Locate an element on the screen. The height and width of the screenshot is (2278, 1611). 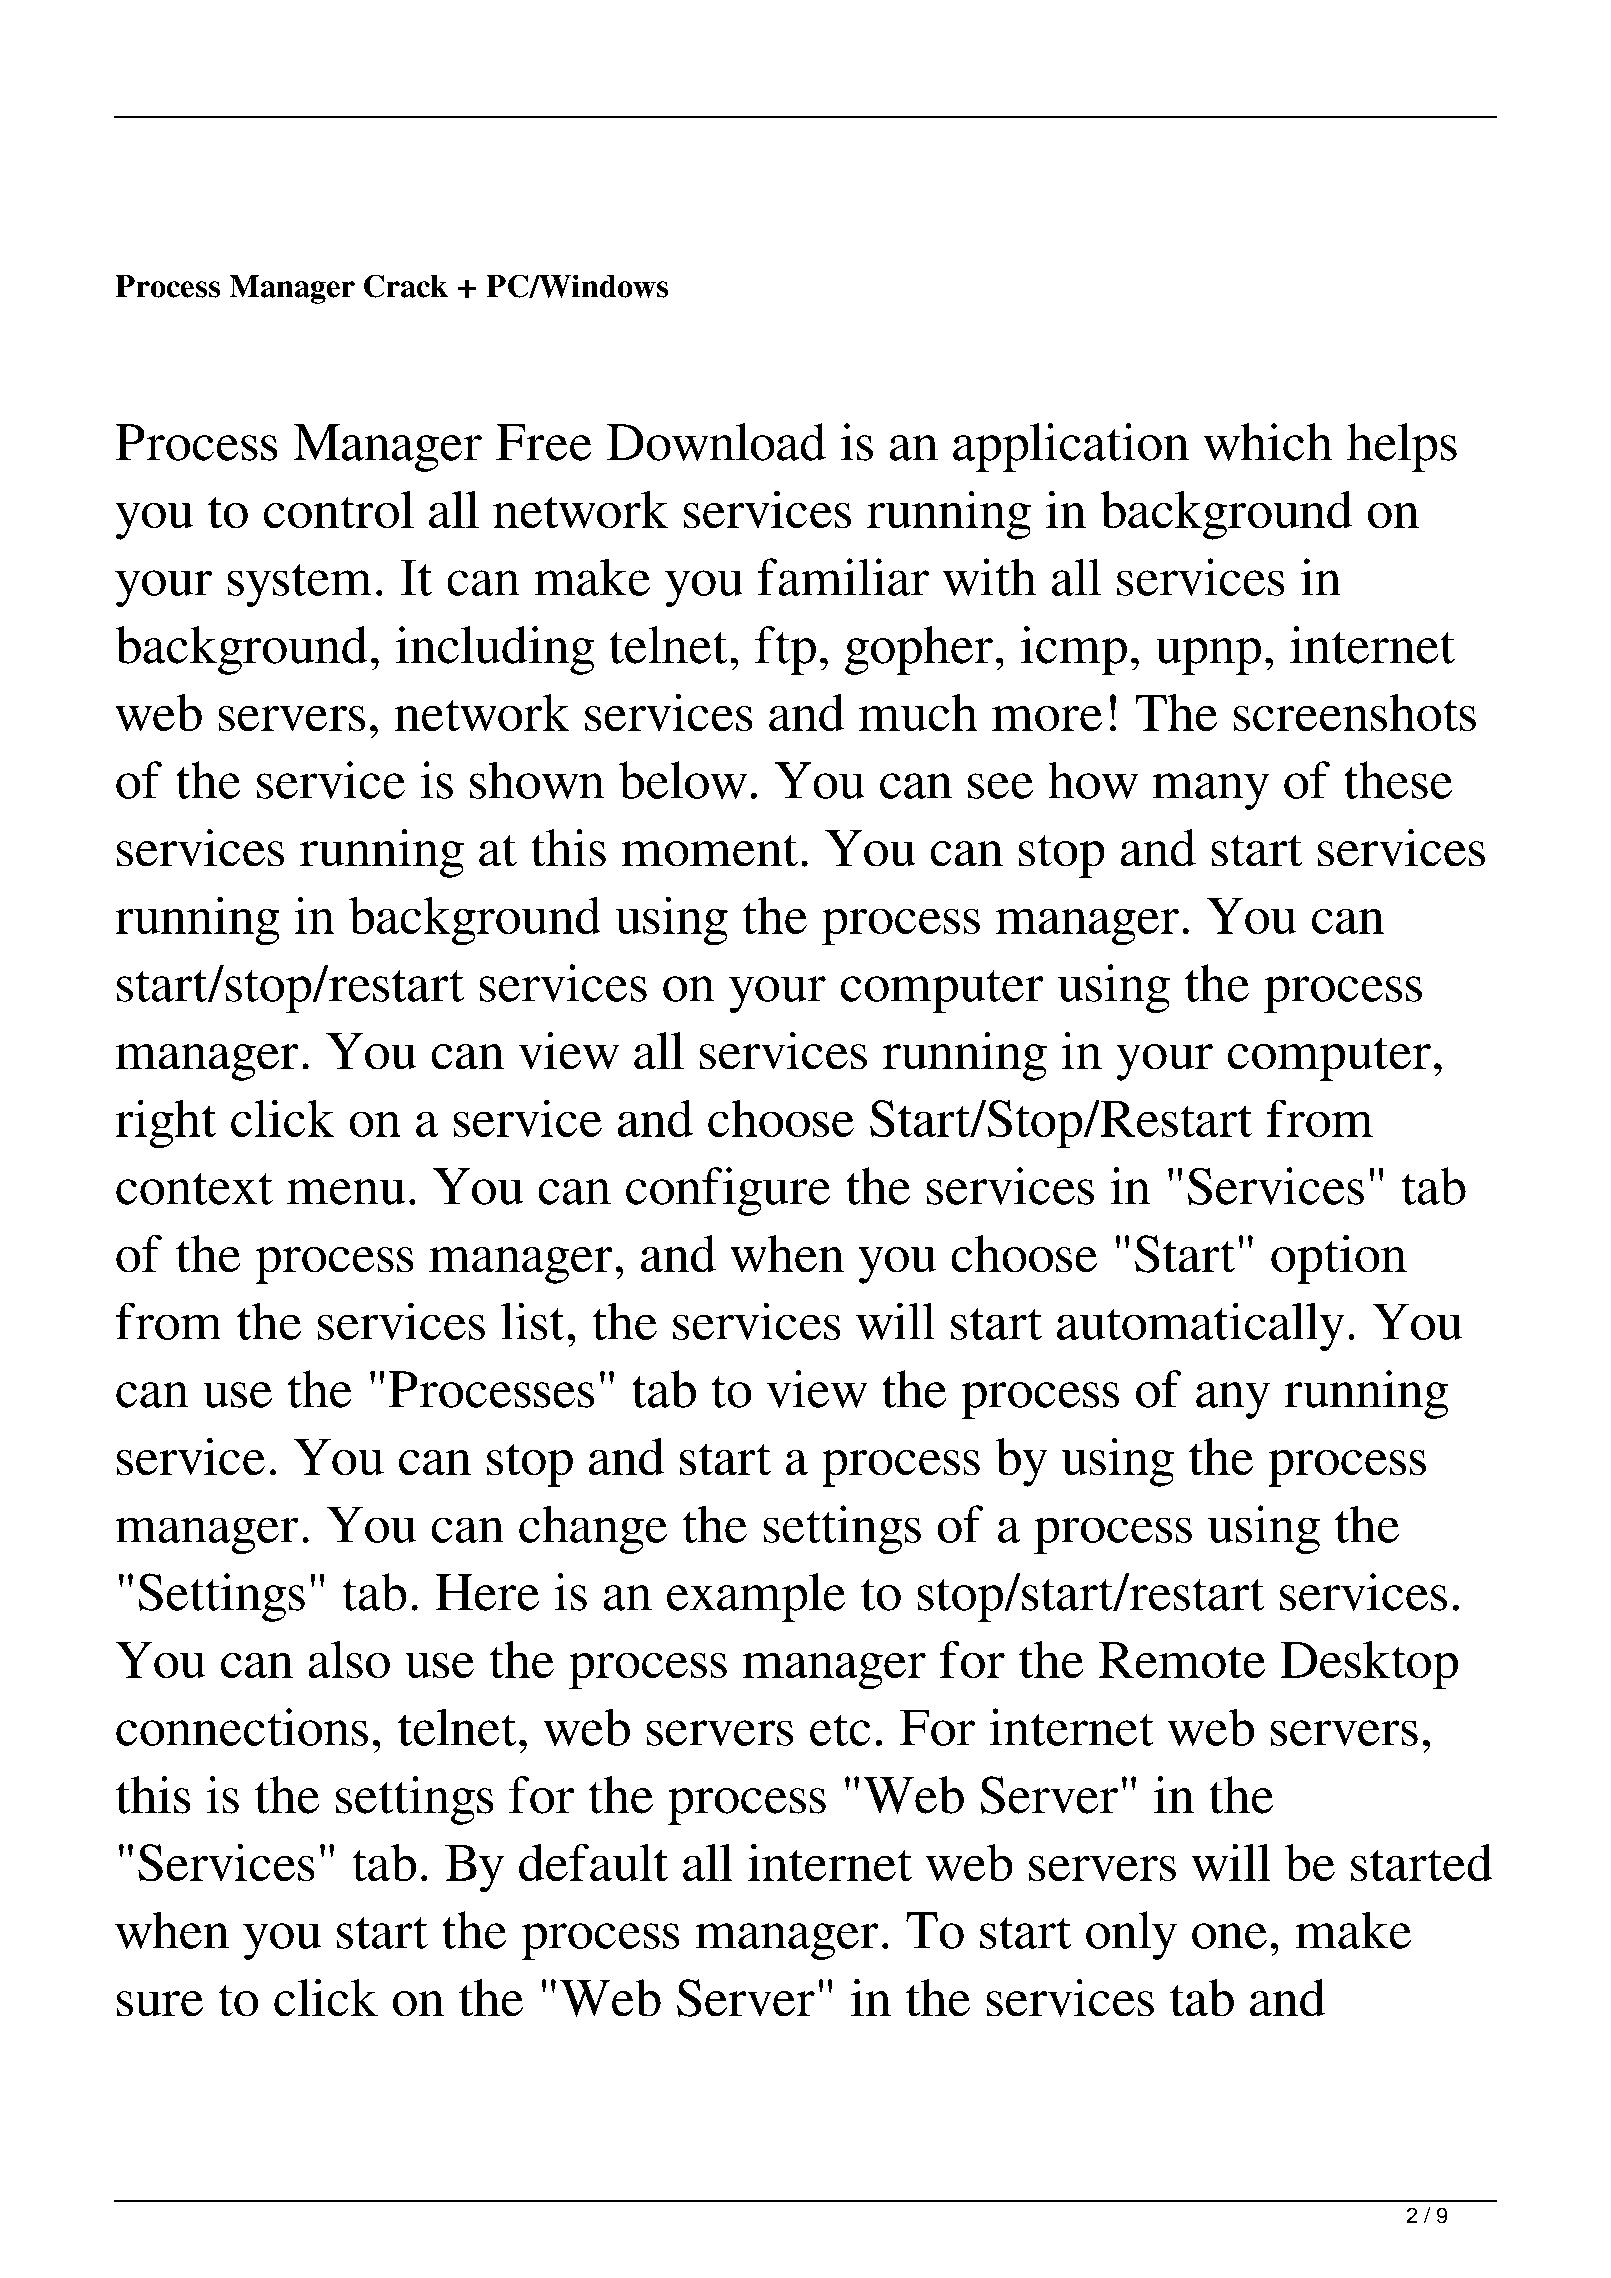
change is located at coordinates (593, 1530).
